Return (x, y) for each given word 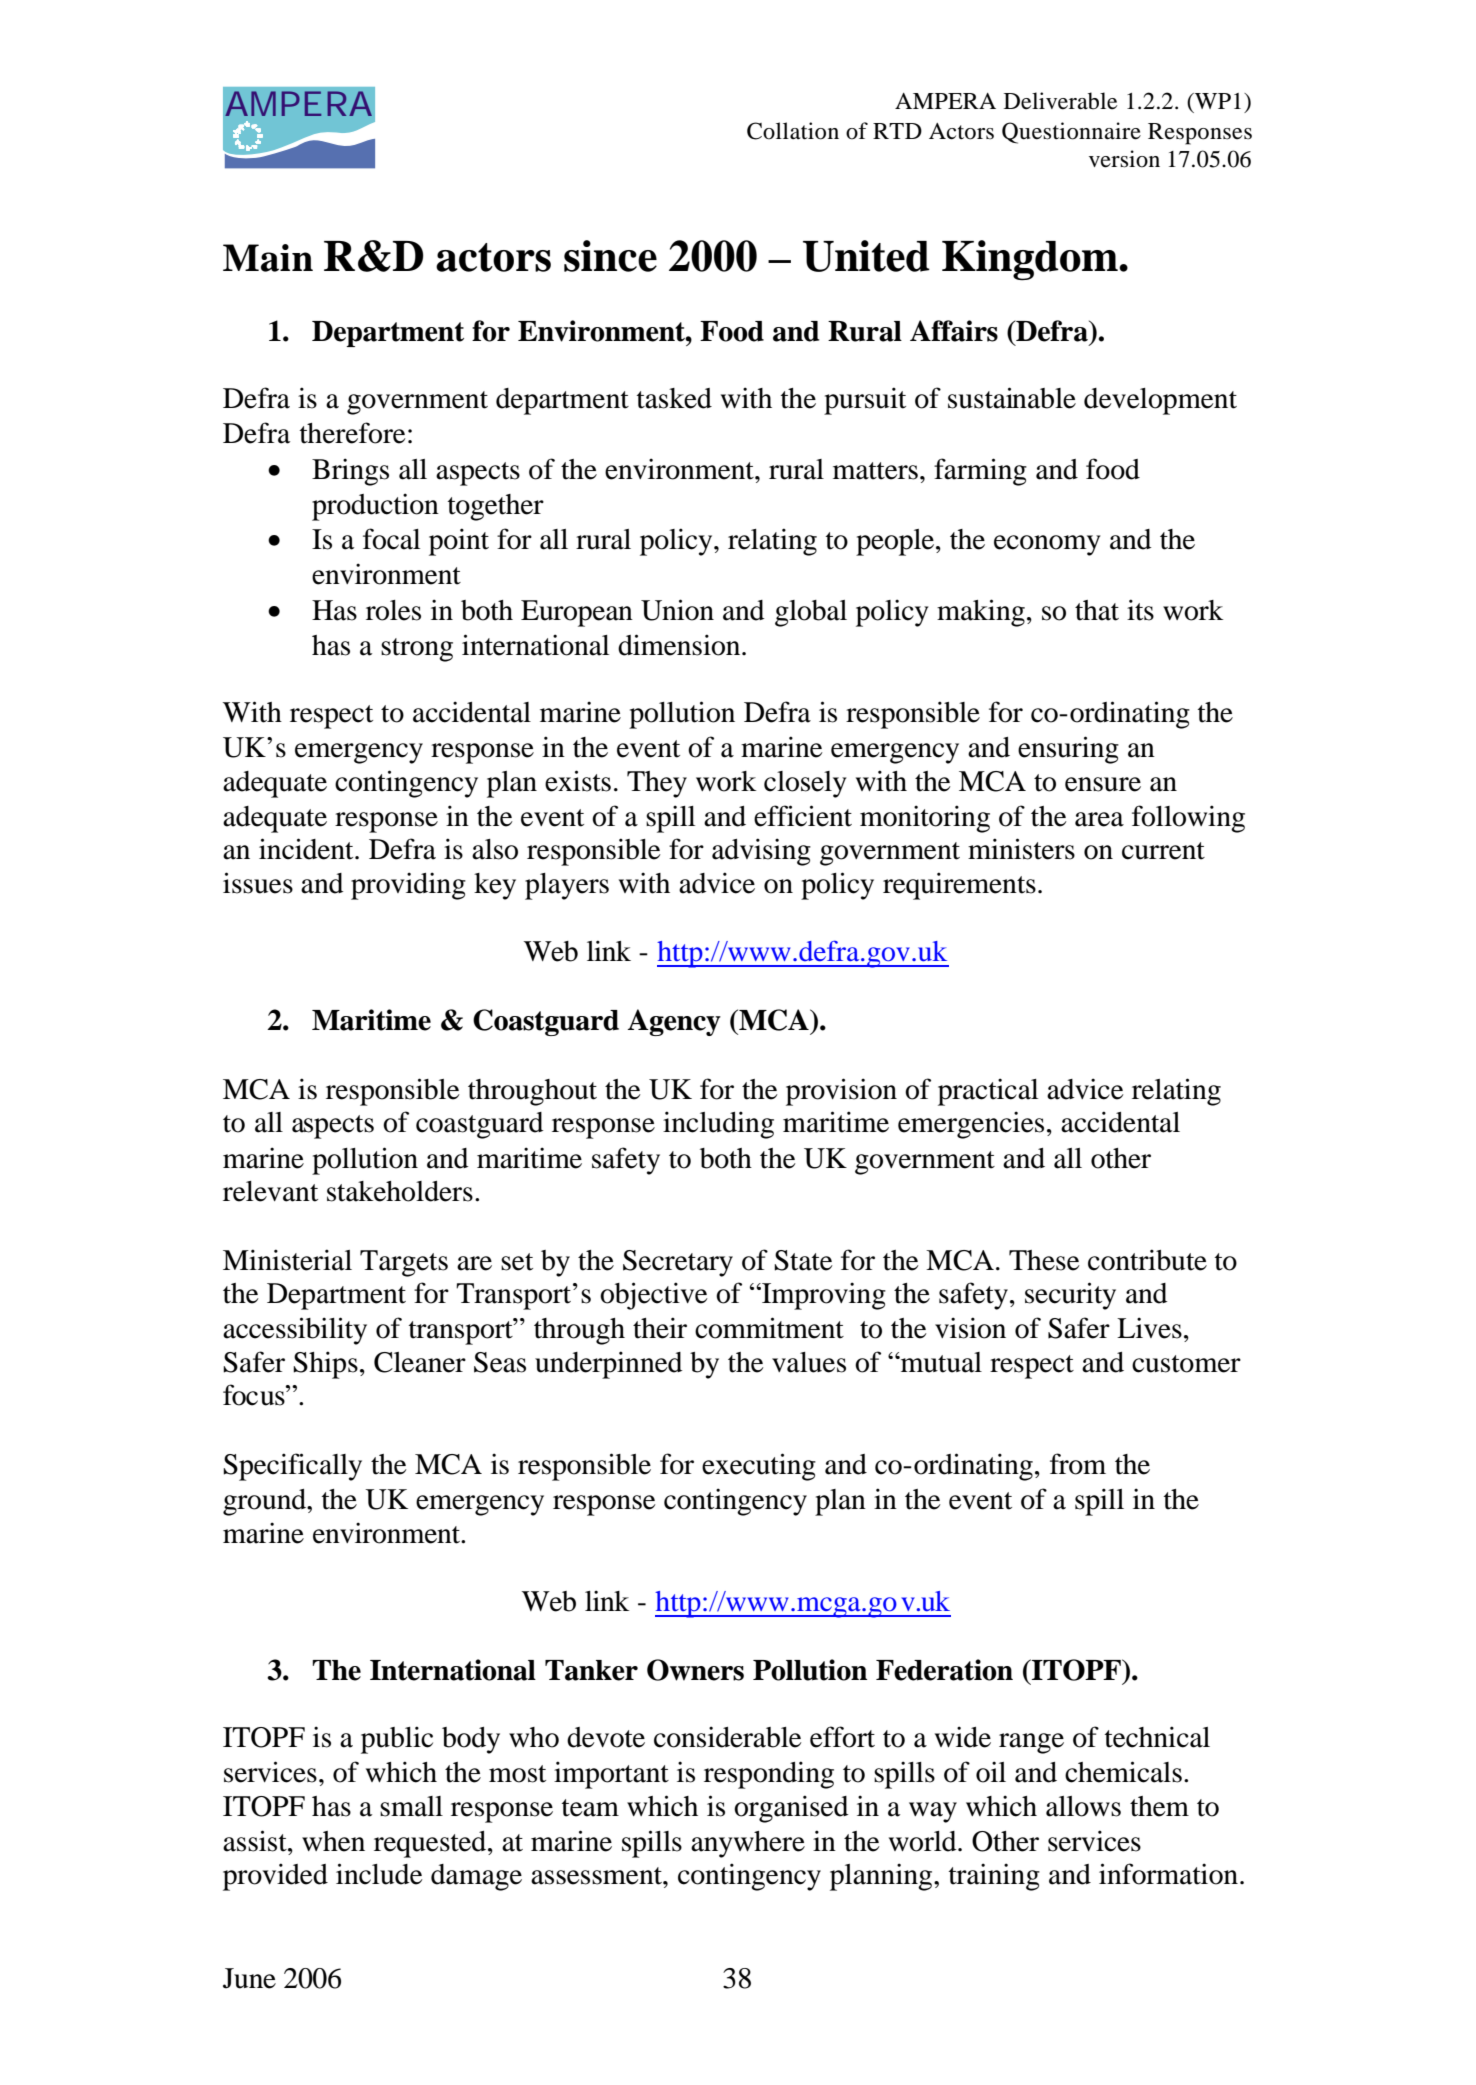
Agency (674, 1022)
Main (268, 258)
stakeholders (400, 1191)
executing (759, 1467)
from (1078, 1464)
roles (393, 610)
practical (988, 1092)
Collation (793, 131)
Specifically (292, 1467)
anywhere (748, 1844)
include (379, 1874)
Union (677, 610)
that (1097, 610)
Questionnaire (1071, 133)
